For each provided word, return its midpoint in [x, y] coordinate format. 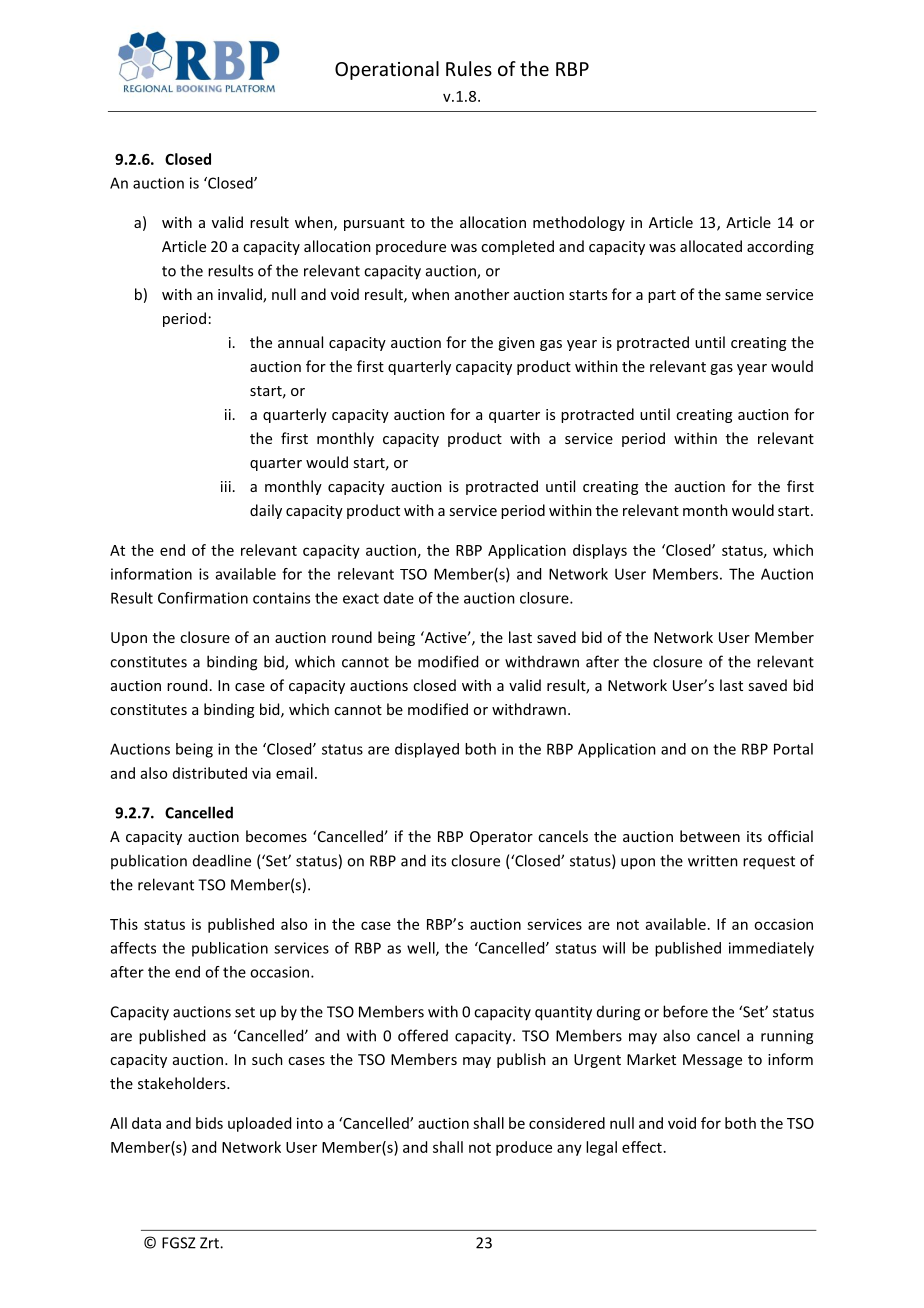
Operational [387, 70]
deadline [222, 860]
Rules [469, 68]
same [743, 296]
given [516, 344]
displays [600, 551]
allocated [711, 246]
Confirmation [203, 598]
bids [209, 1123]
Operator [501, 838]
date [399, 598]
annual [300, 342]
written [713, 861]
